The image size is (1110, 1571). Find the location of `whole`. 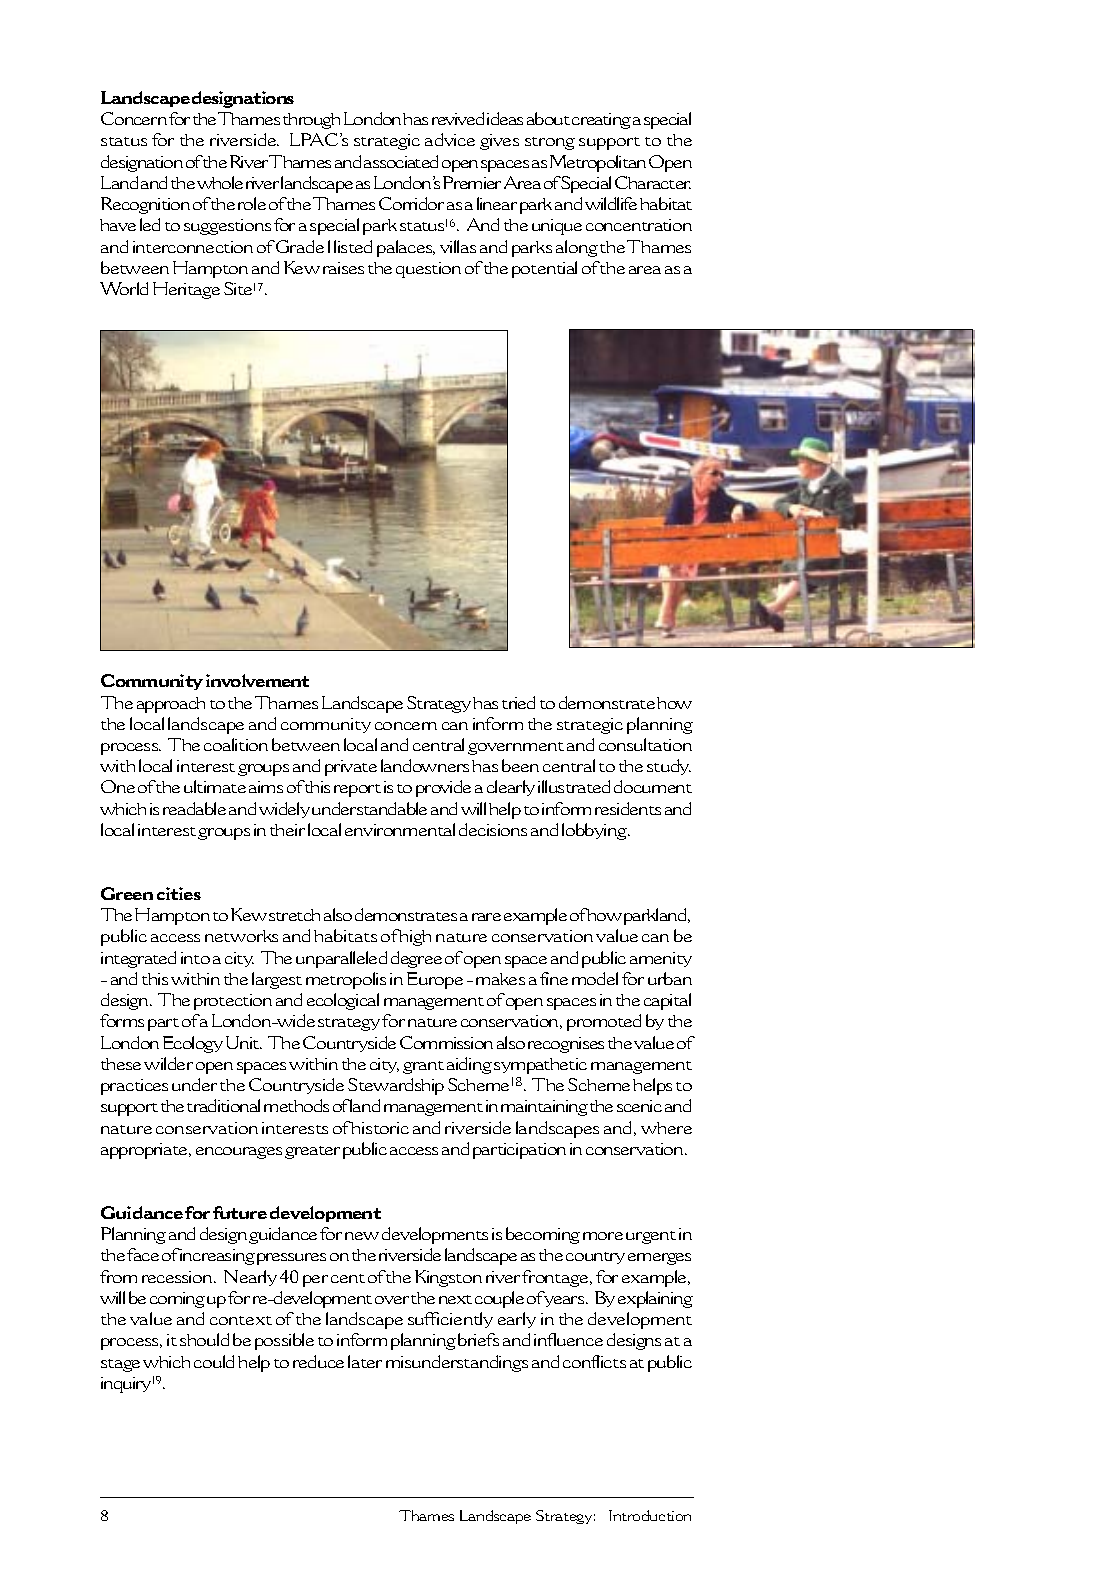

whole is located at coordinates (220, 182).
